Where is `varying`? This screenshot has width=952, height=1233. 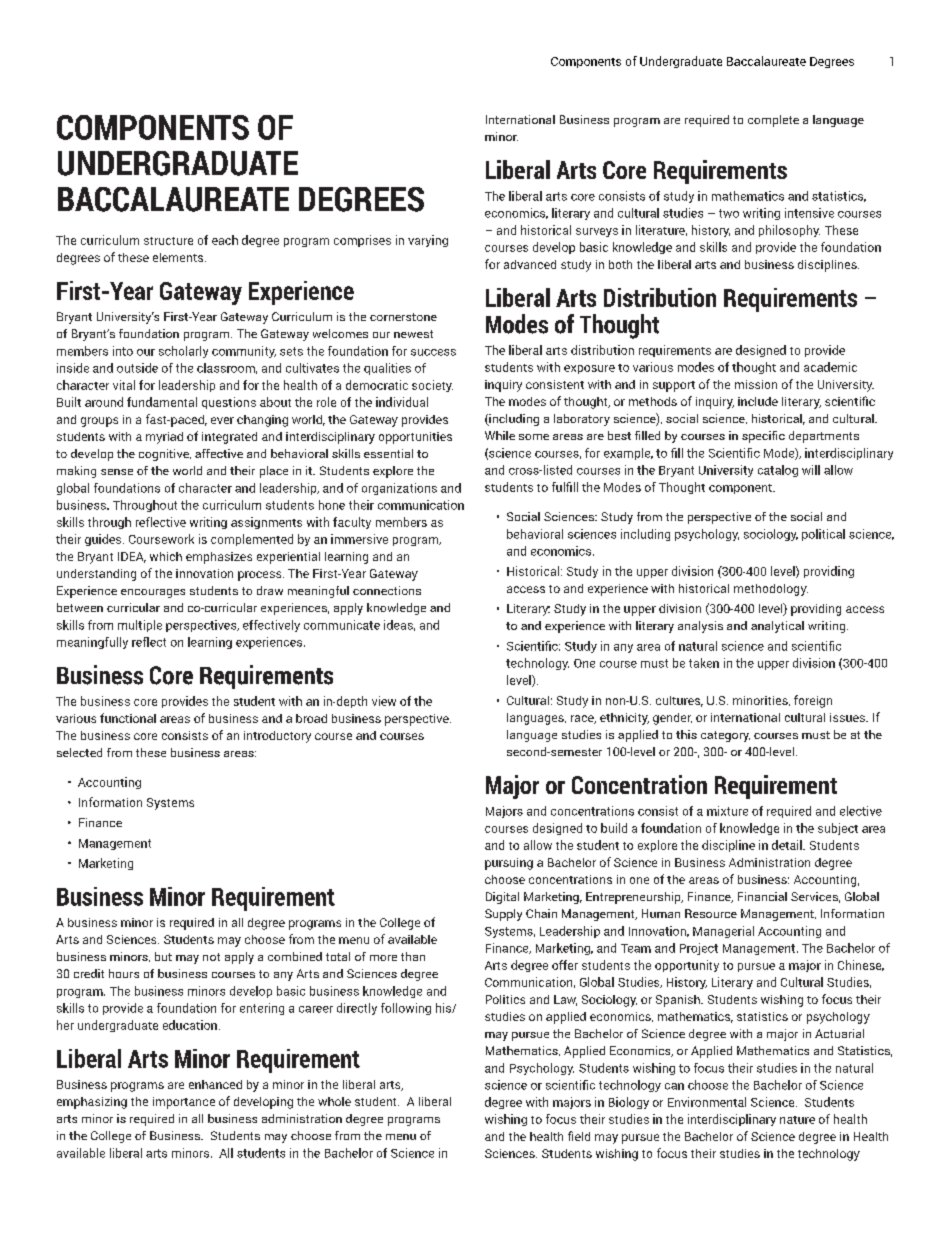
varying is located at coordinates (428, 241).
